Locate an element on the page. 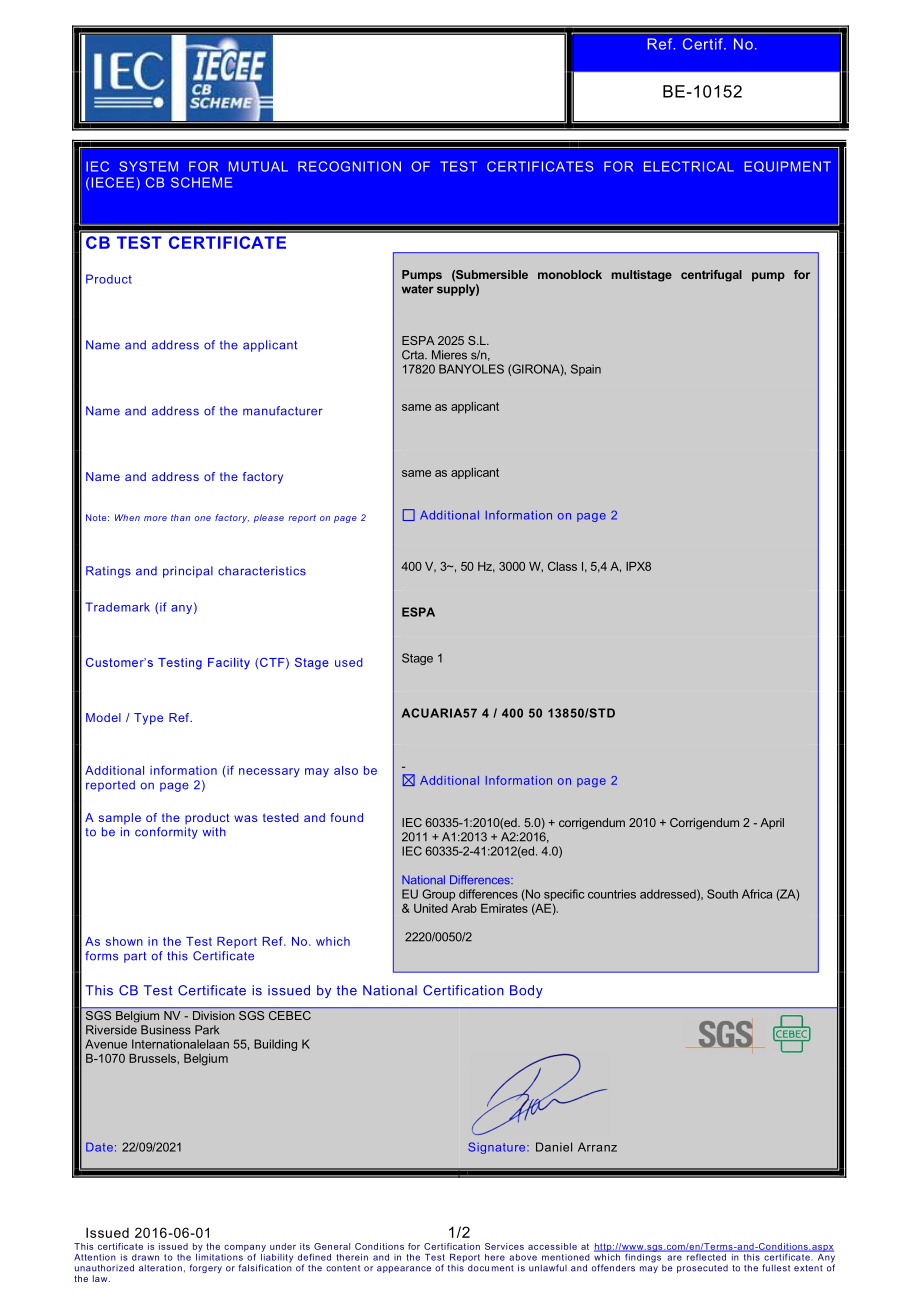 Image resolution: width=924 pixels, height=1308 pixels. South is located at coordinates (722, 894).
